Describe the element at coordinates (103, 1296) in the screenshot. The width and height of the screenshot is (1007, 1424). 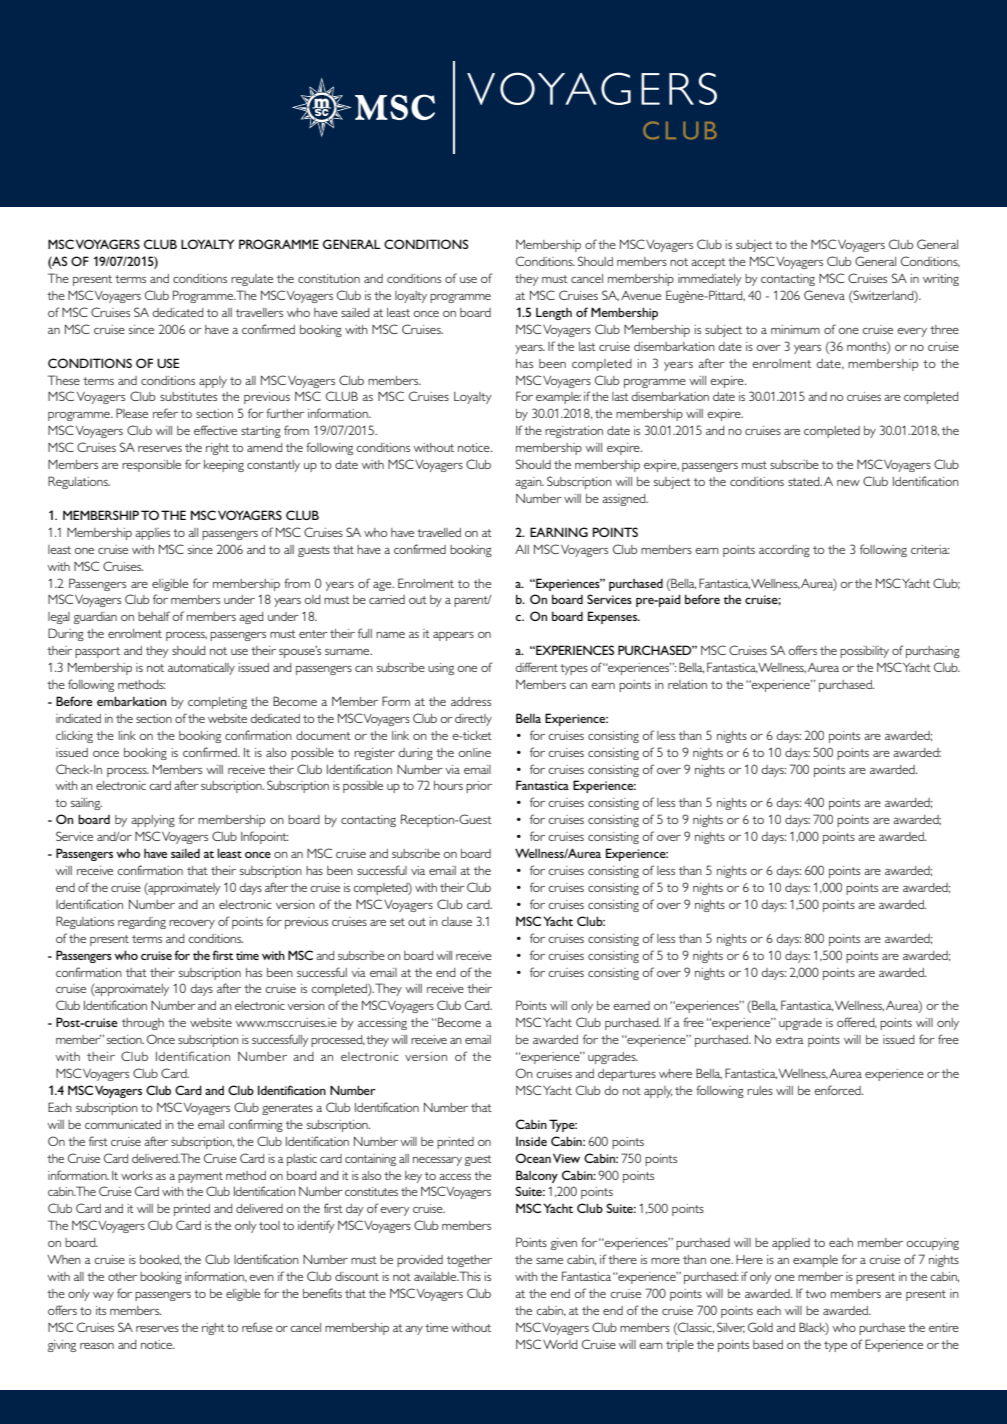
I see `way` at that location.
